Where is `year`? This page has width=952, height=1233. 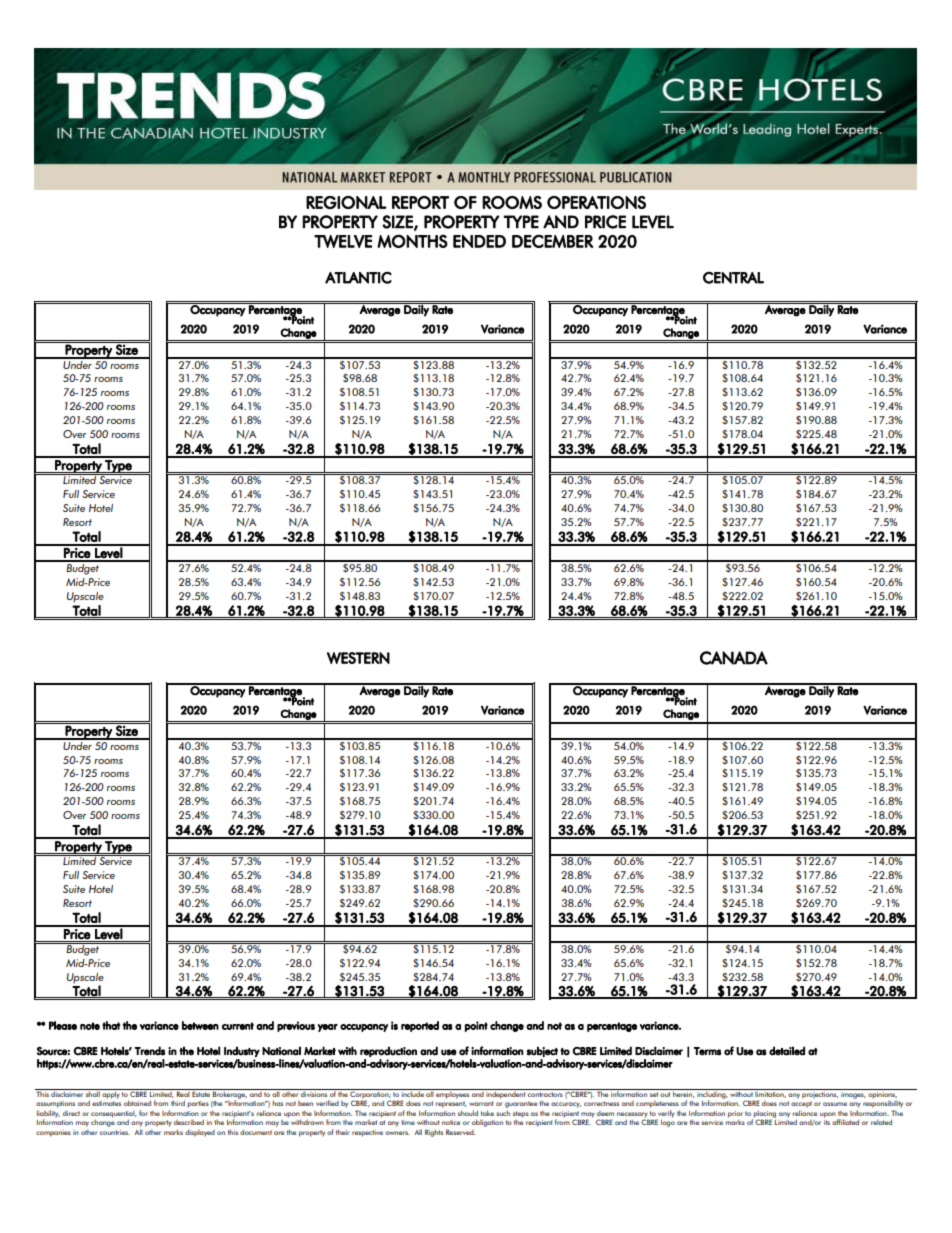
year is located at coordinates (328, 1028).
